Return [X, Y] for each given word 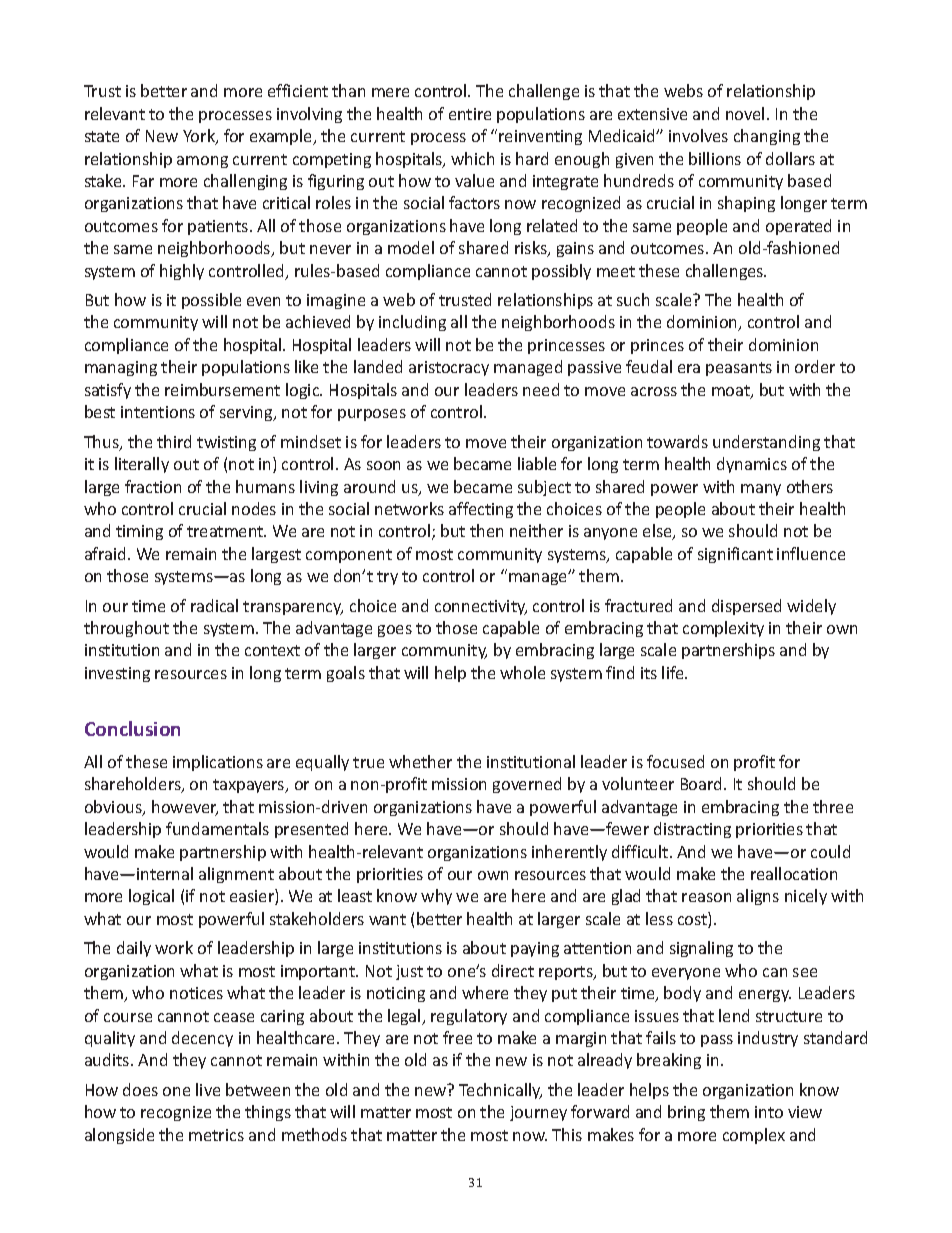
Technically [500, 1091]
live [208, 1089]
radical [214, 605]
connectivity [481, 607]
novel [745, 113]
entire [470, 114]
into [769, 1112]
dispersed [746, 607]
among [202, 162]
